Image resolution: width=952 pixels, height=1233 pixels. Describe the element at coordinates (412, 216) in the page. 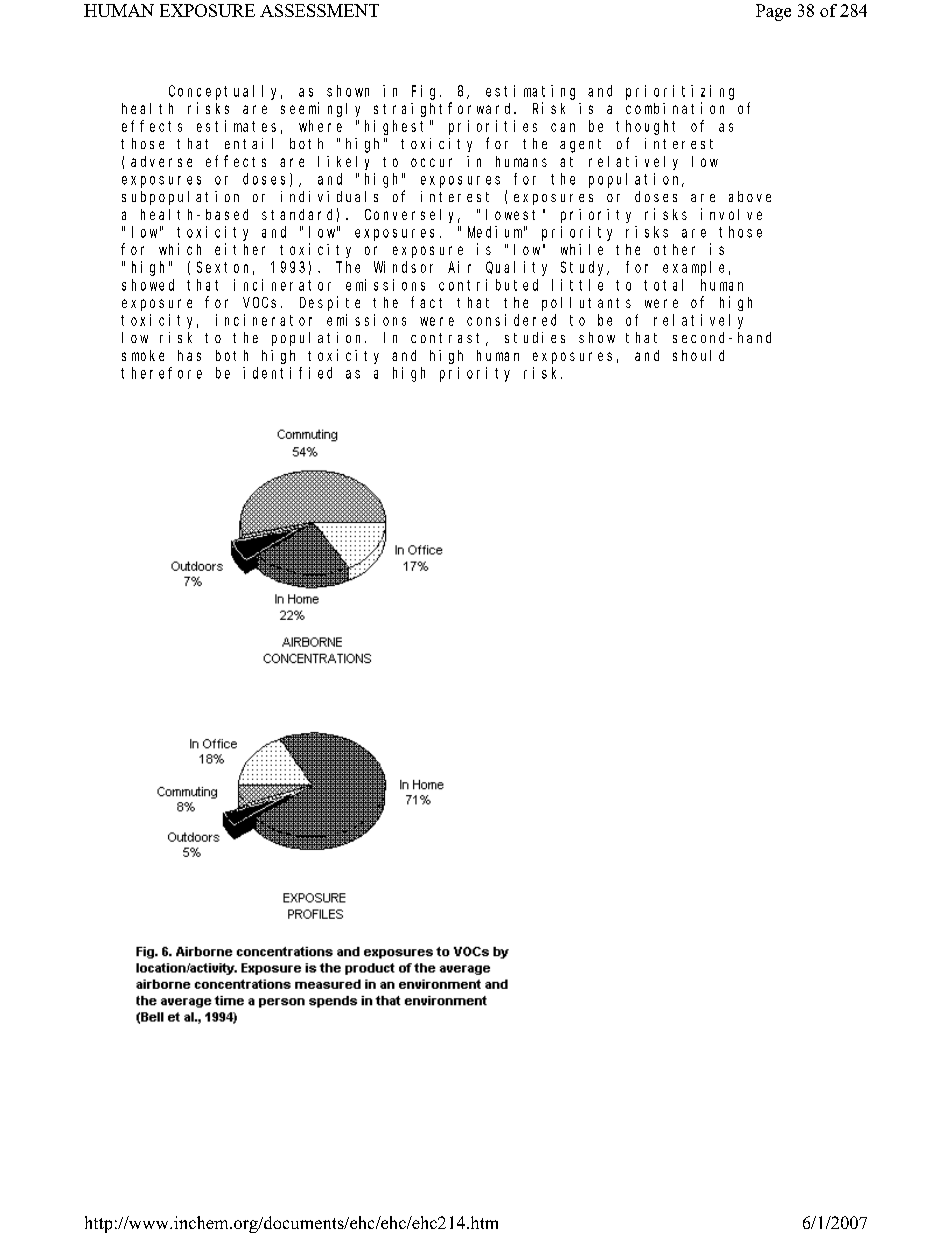

I see `Conversely` at that location.
